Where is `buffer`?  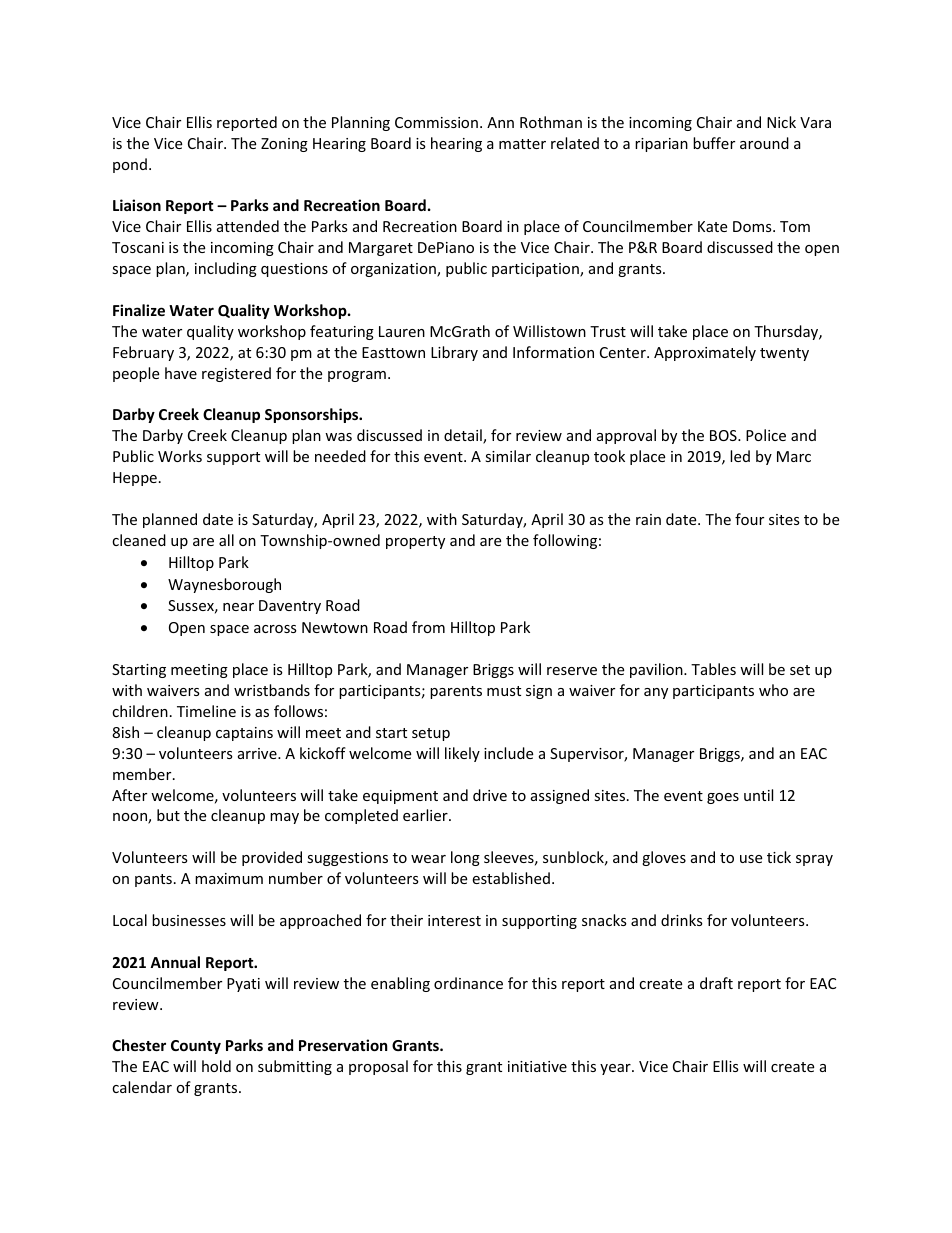
buffer is located at coordinates (714, 143).
